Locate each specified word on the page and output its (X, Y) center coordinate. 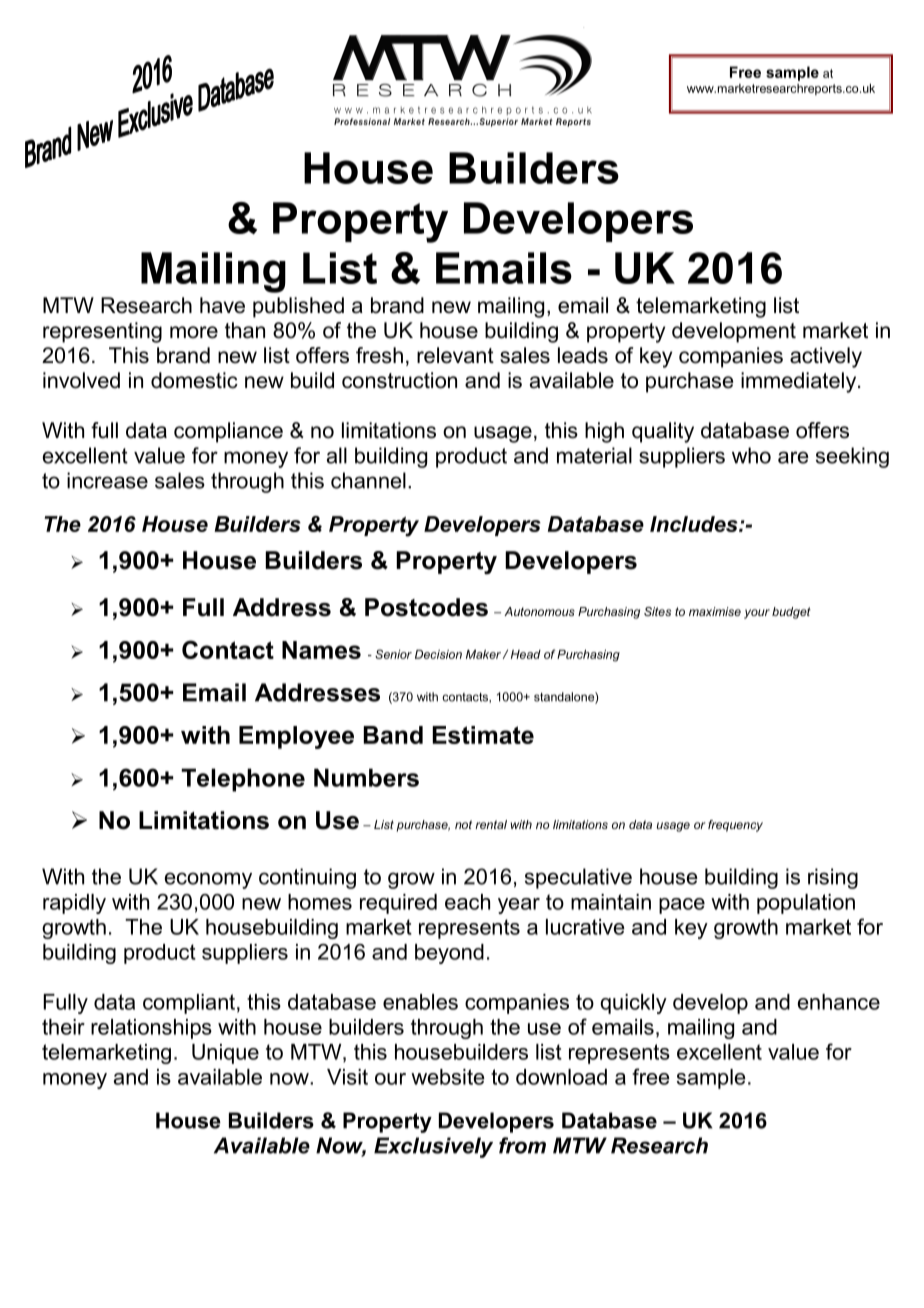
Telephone (243, 780)
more (194, 332)
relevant (455, 355)
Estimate (483, 735)
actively (826, 357)
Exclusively (433, 1147)
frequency (735, 826)
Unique (225, 1054)
